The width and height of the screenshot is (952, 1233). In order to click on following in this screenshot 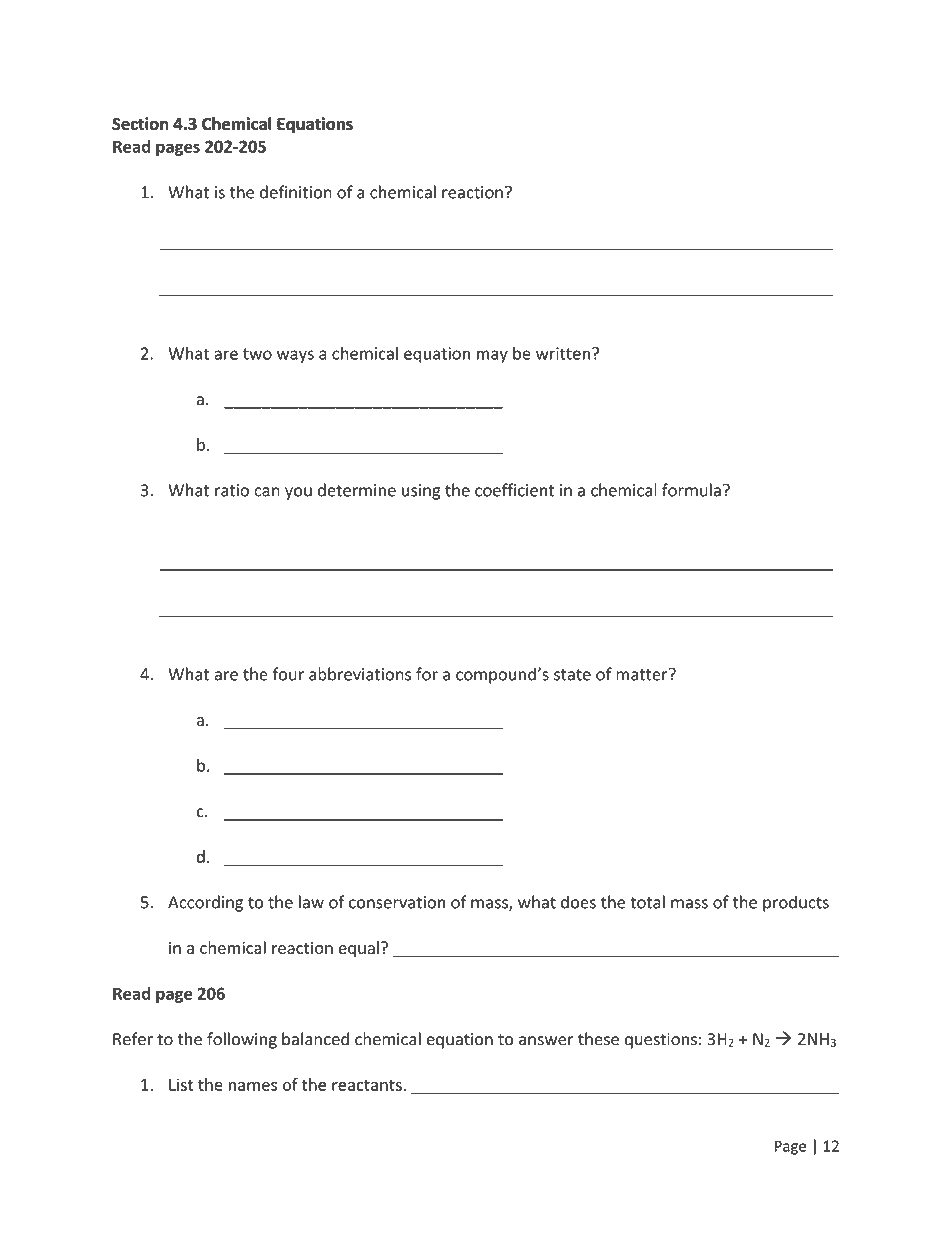, I will do `click(242, 1040)`.
